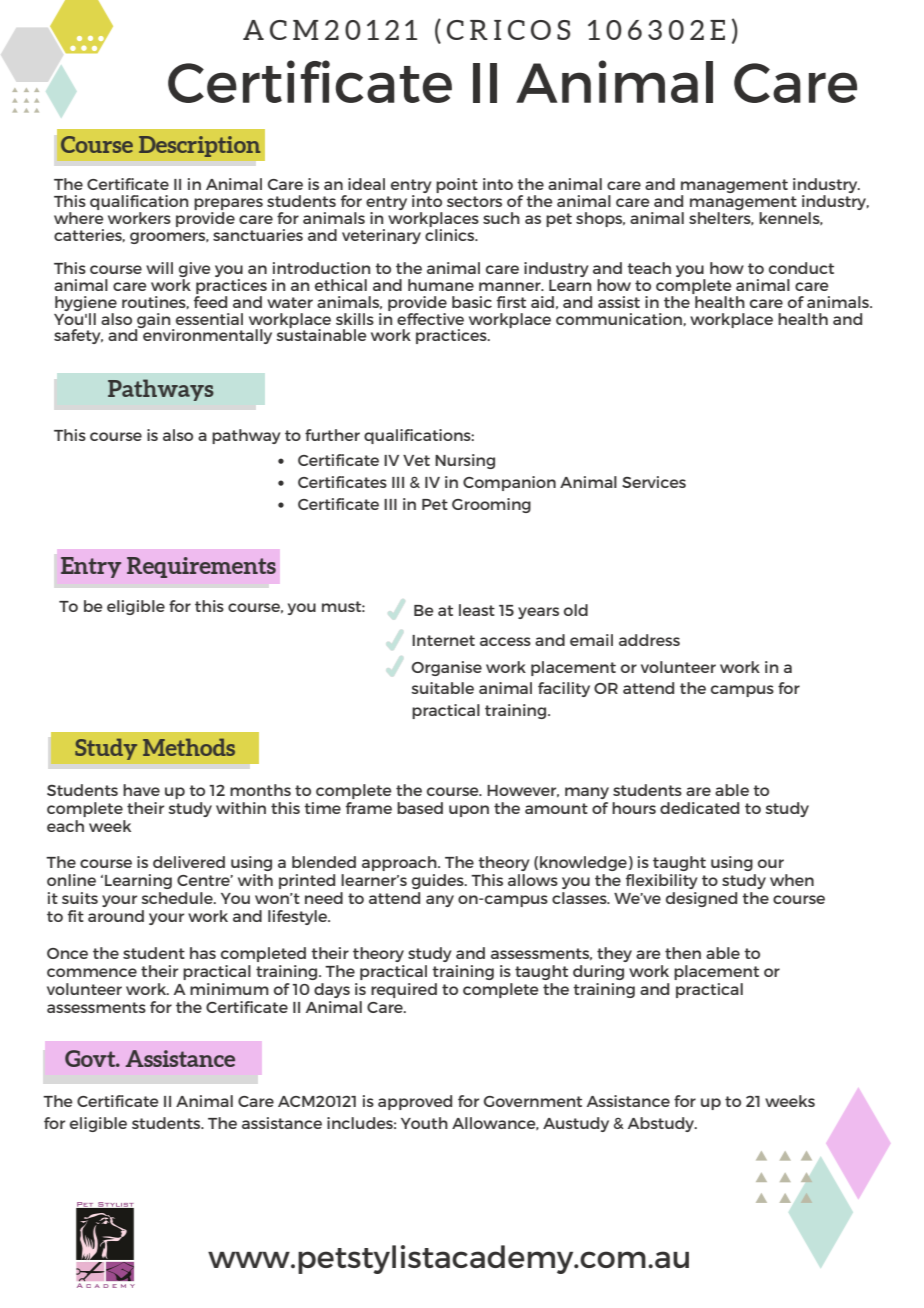 The image size is (924, 1308). What do you see at coordinates (229, 989) in the screenshot?
I see `minimum` at bounding box center [229, 989].
